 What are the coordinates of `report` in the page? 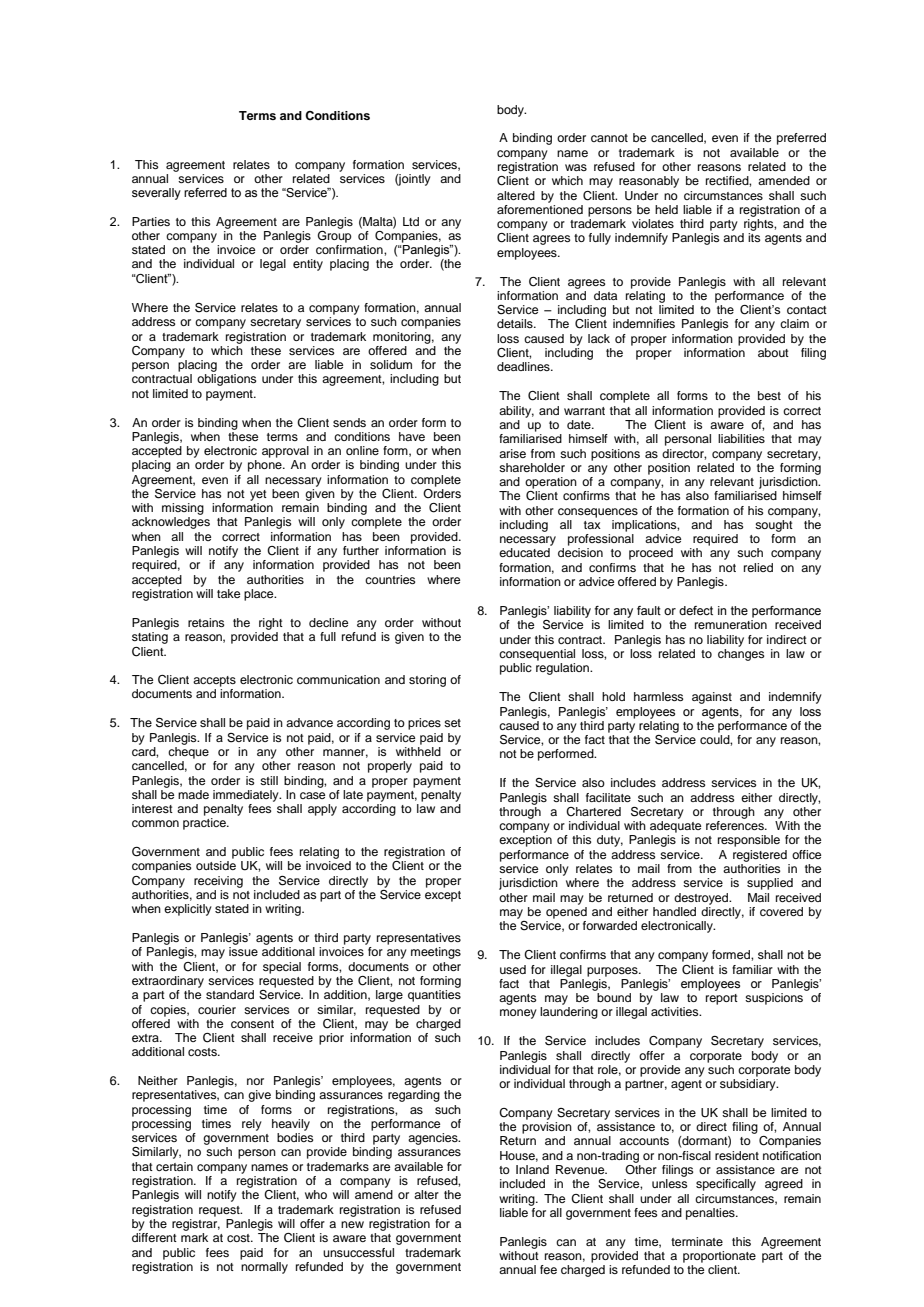 It's located at (722, 999).
